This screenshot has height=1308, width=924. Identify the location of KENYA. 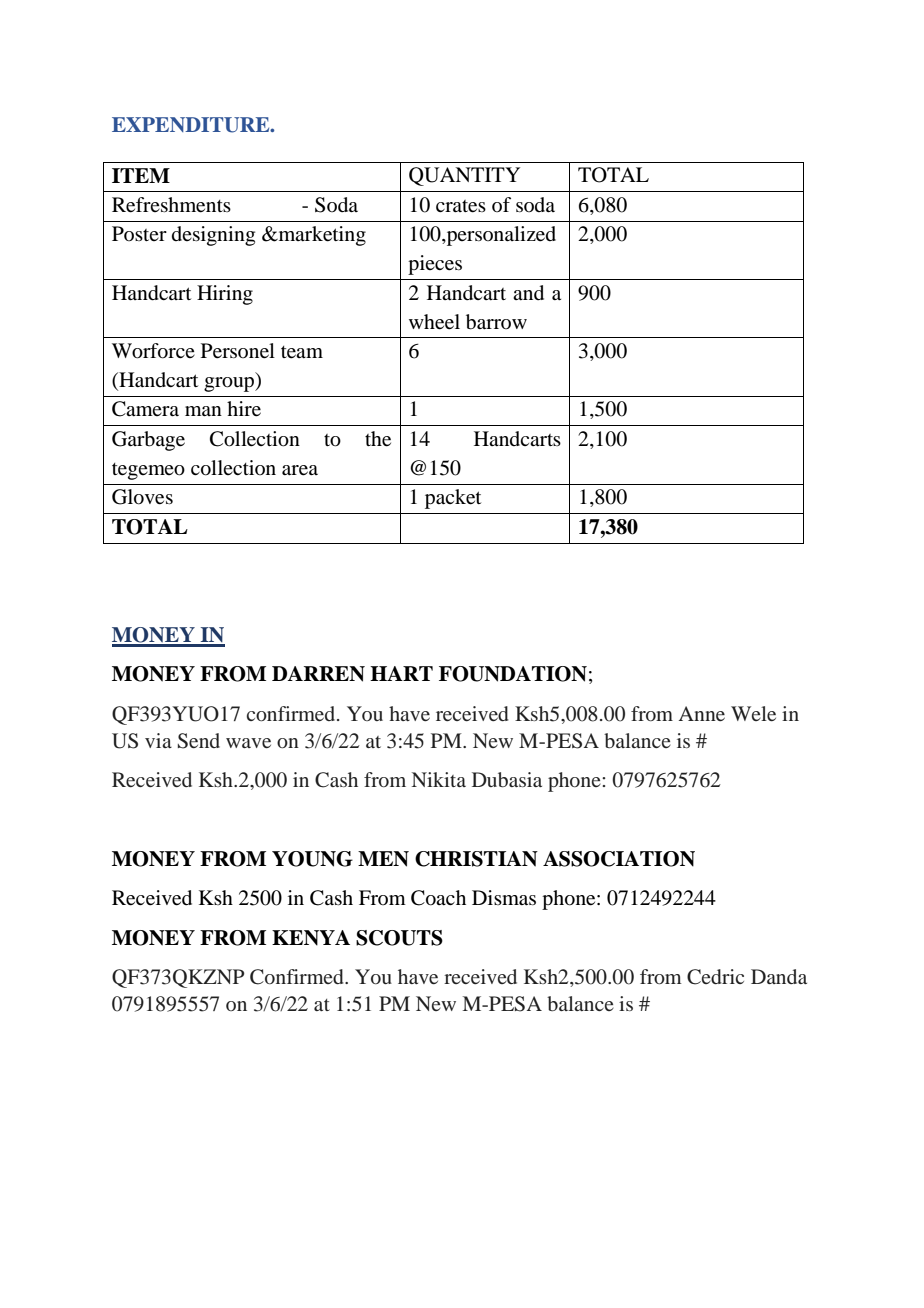
(311, 938).
